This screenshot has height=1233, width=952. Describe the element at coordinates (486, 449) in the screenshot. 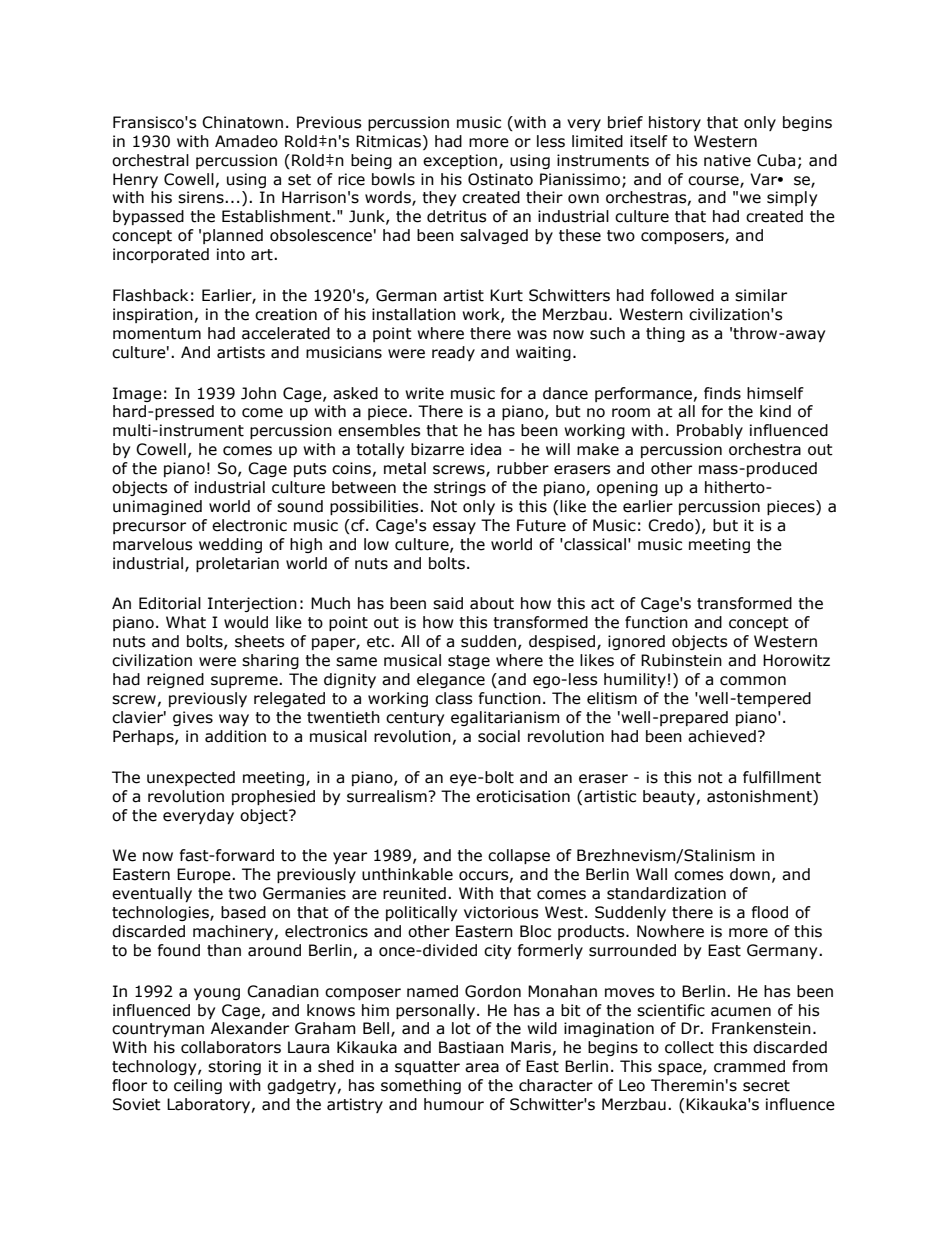

I see `idea` at that location.
